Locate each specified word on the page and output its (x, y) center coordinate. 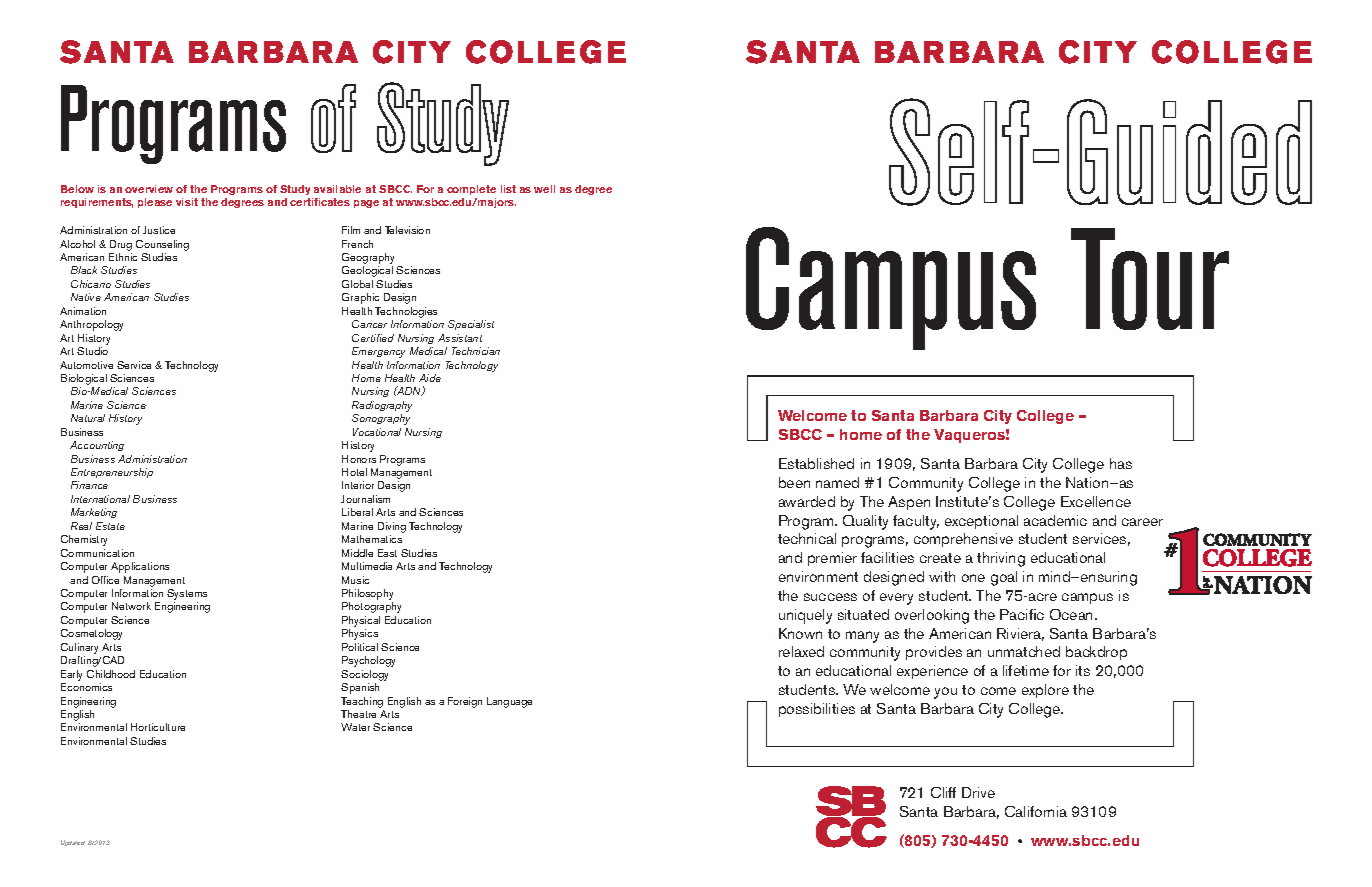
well (544, 189)
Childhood (111, 674)
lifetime (1026, 670)
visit (187, 202)
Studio (92, 351)
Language (509, 702)
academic (1055, 520)
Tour (1150, 279)
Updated (73, 843)
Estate (110, 526)
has (1121, 463)
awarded (807, 501)
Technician (476, 351)
